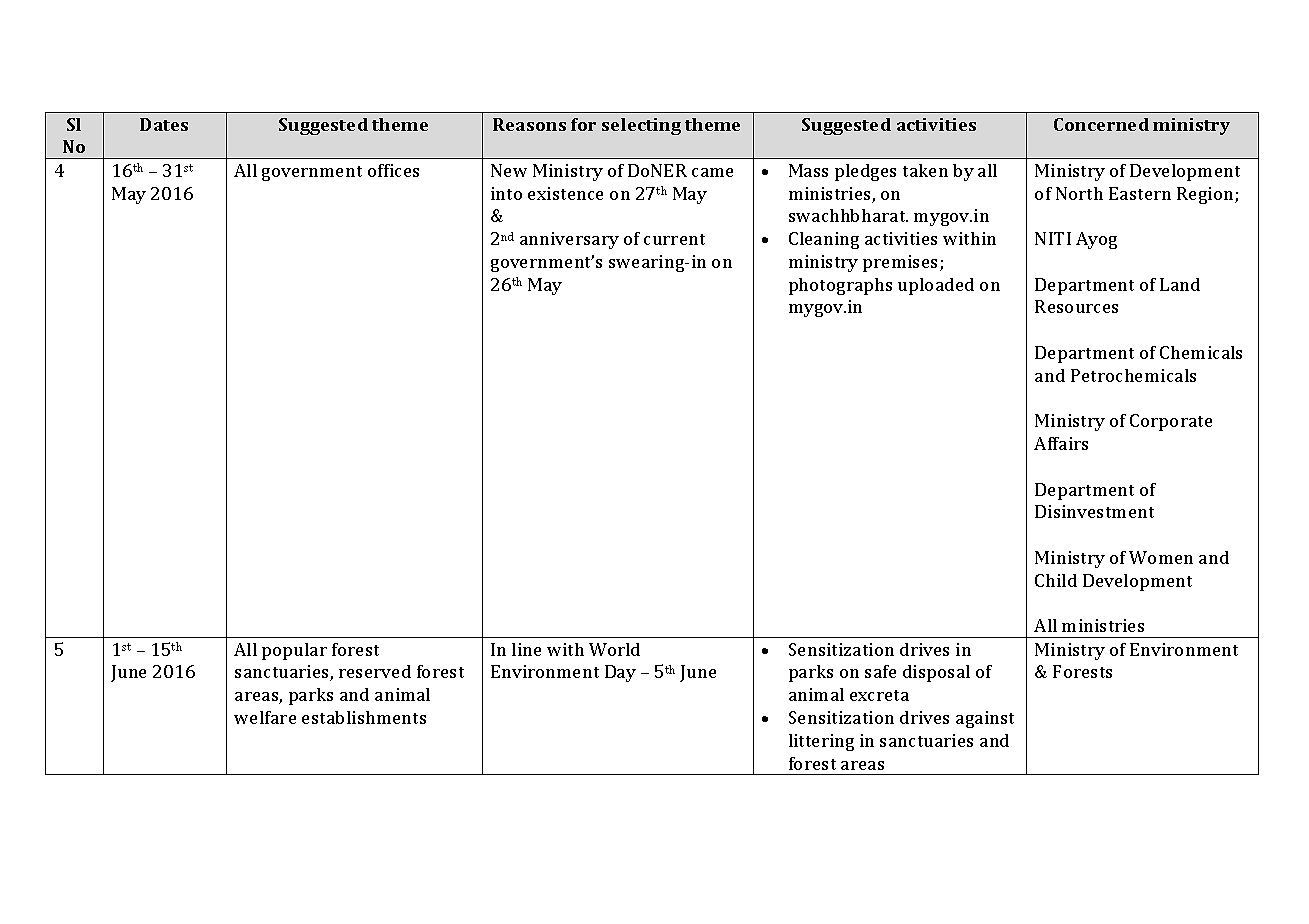  Describe the element at coordinates (393, 170) in the document. I see `offices` at that location.
